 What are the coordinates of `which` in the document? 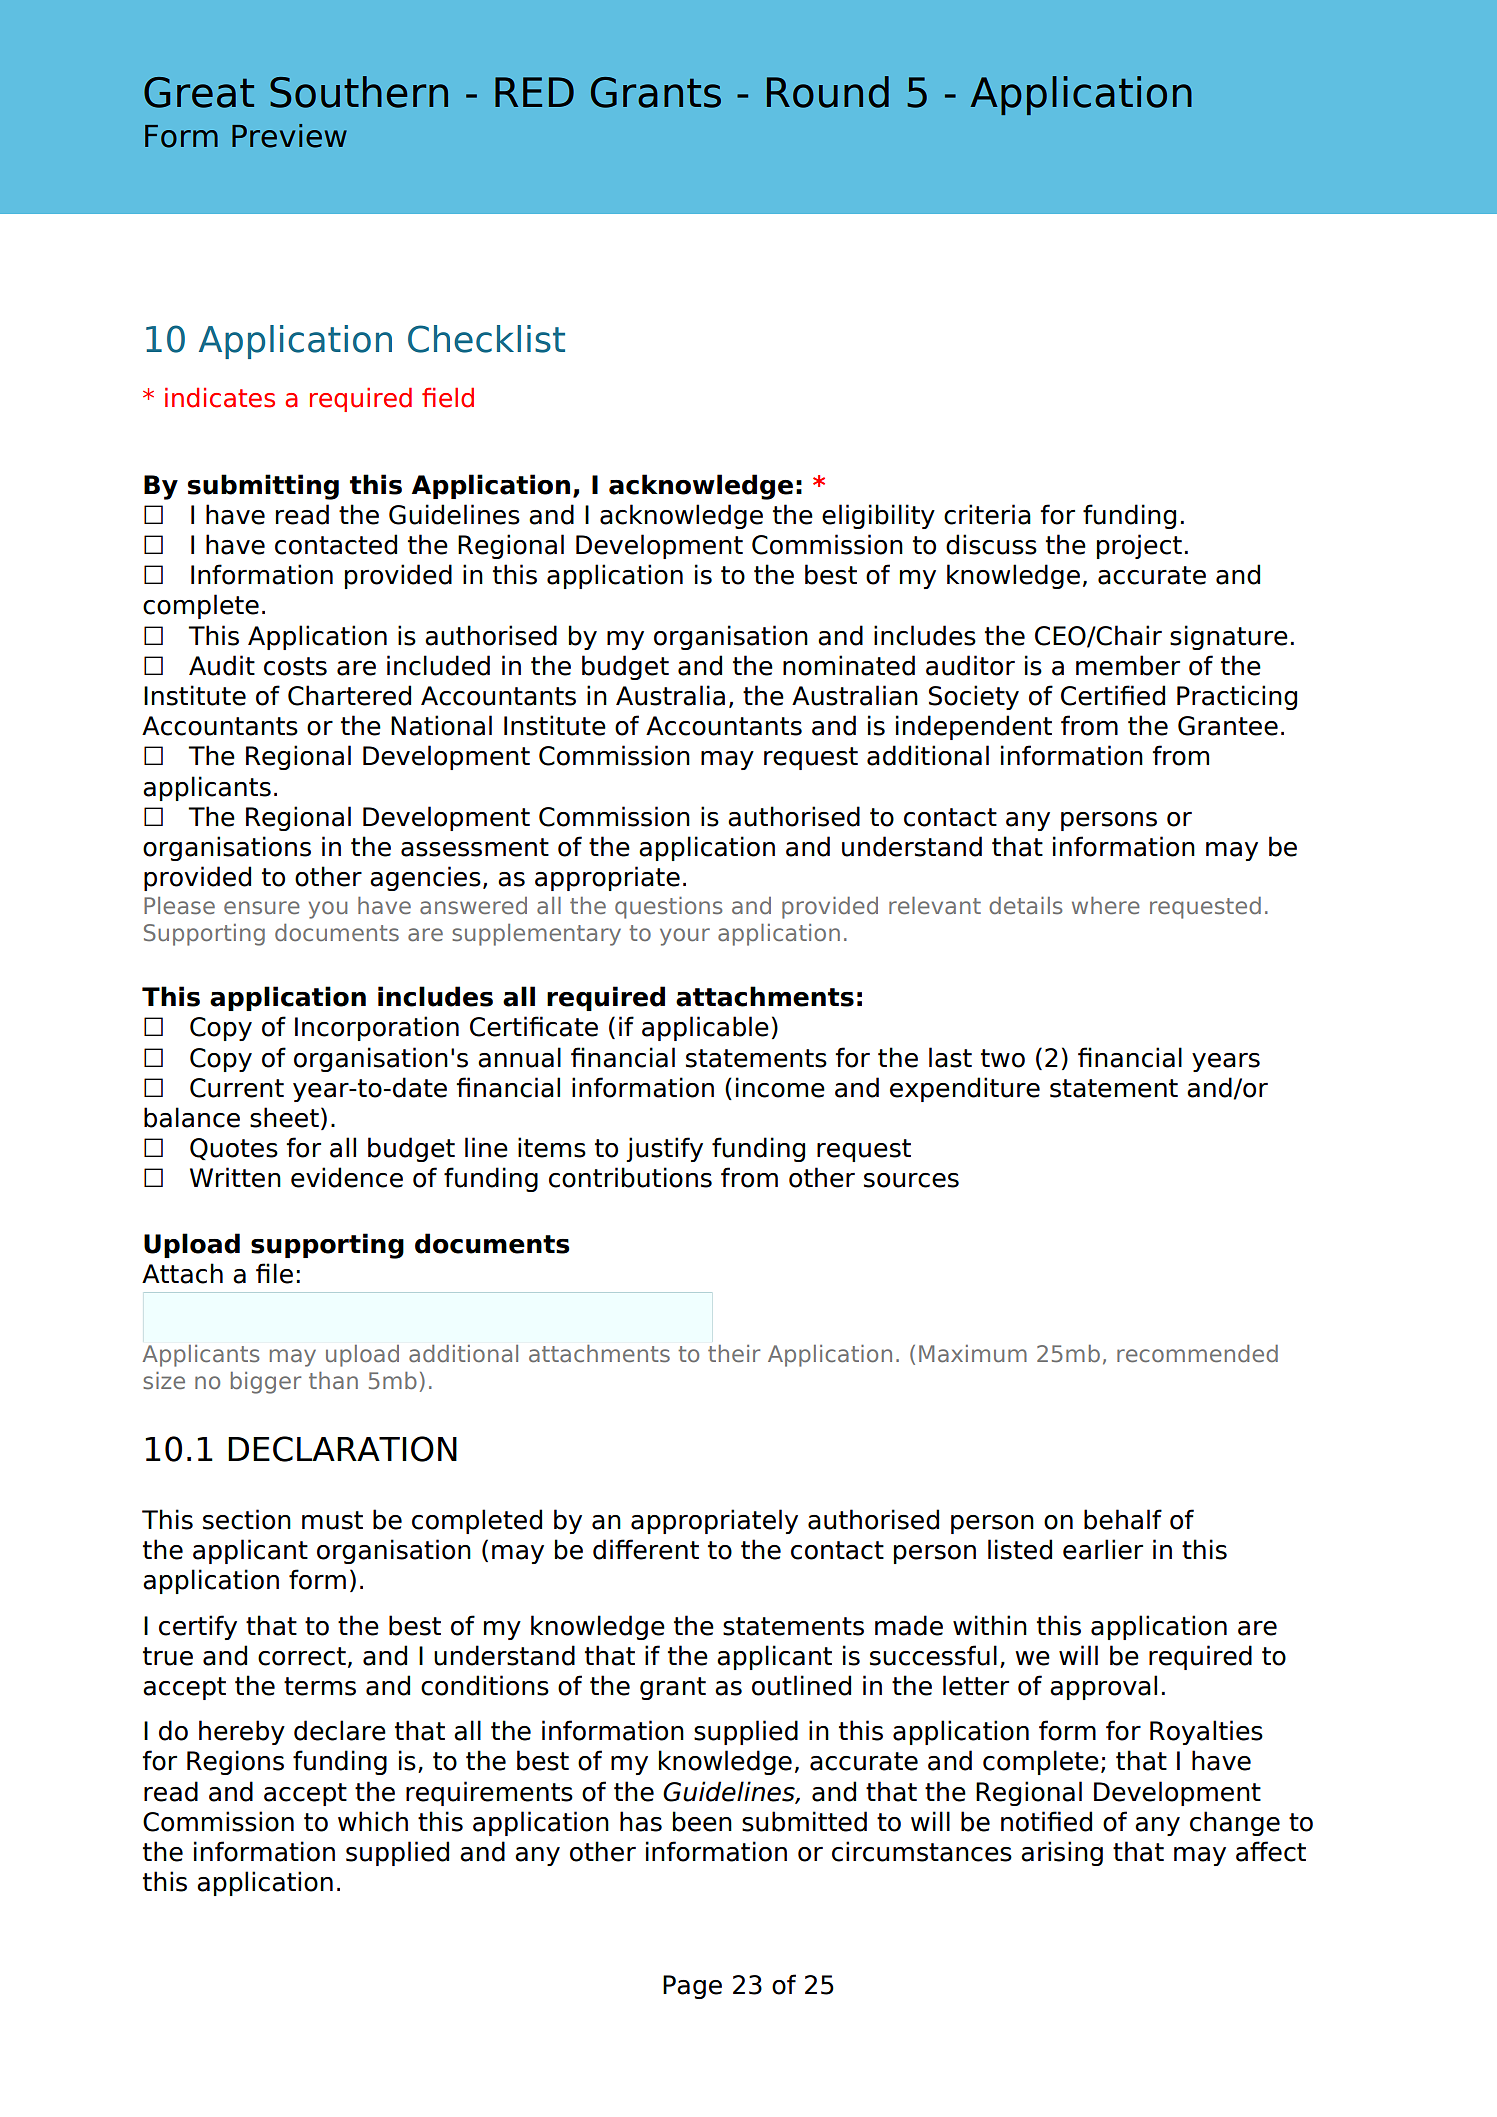 It's located at (373, 1821).
